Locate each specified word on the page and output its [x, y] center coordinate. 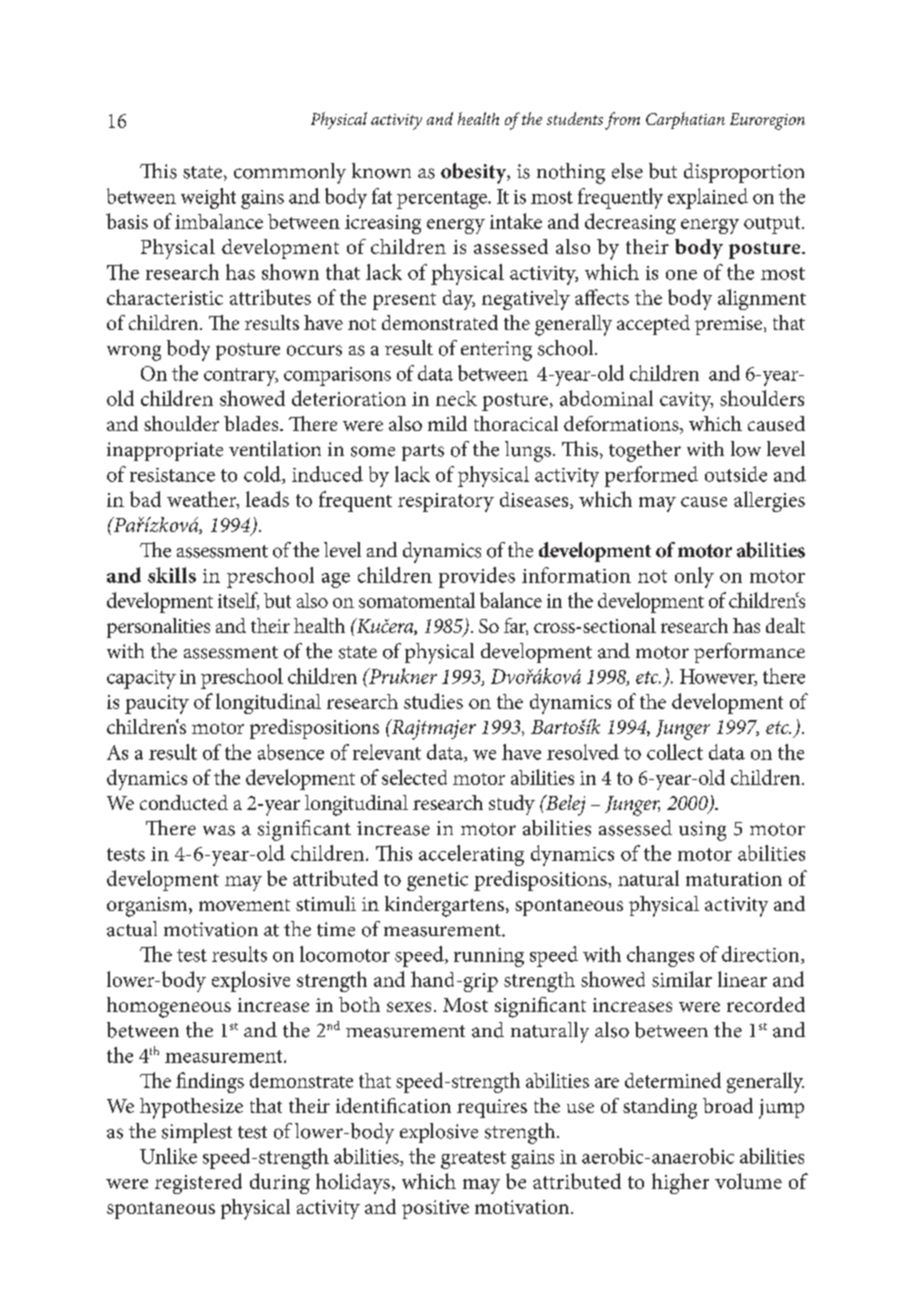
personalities [158, 628]
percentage [443, 200]
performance [749, 653]
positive [435, 1209]
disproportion [744, 173]
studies [433, 701]
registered [198, 1183]
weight [208, 198]
